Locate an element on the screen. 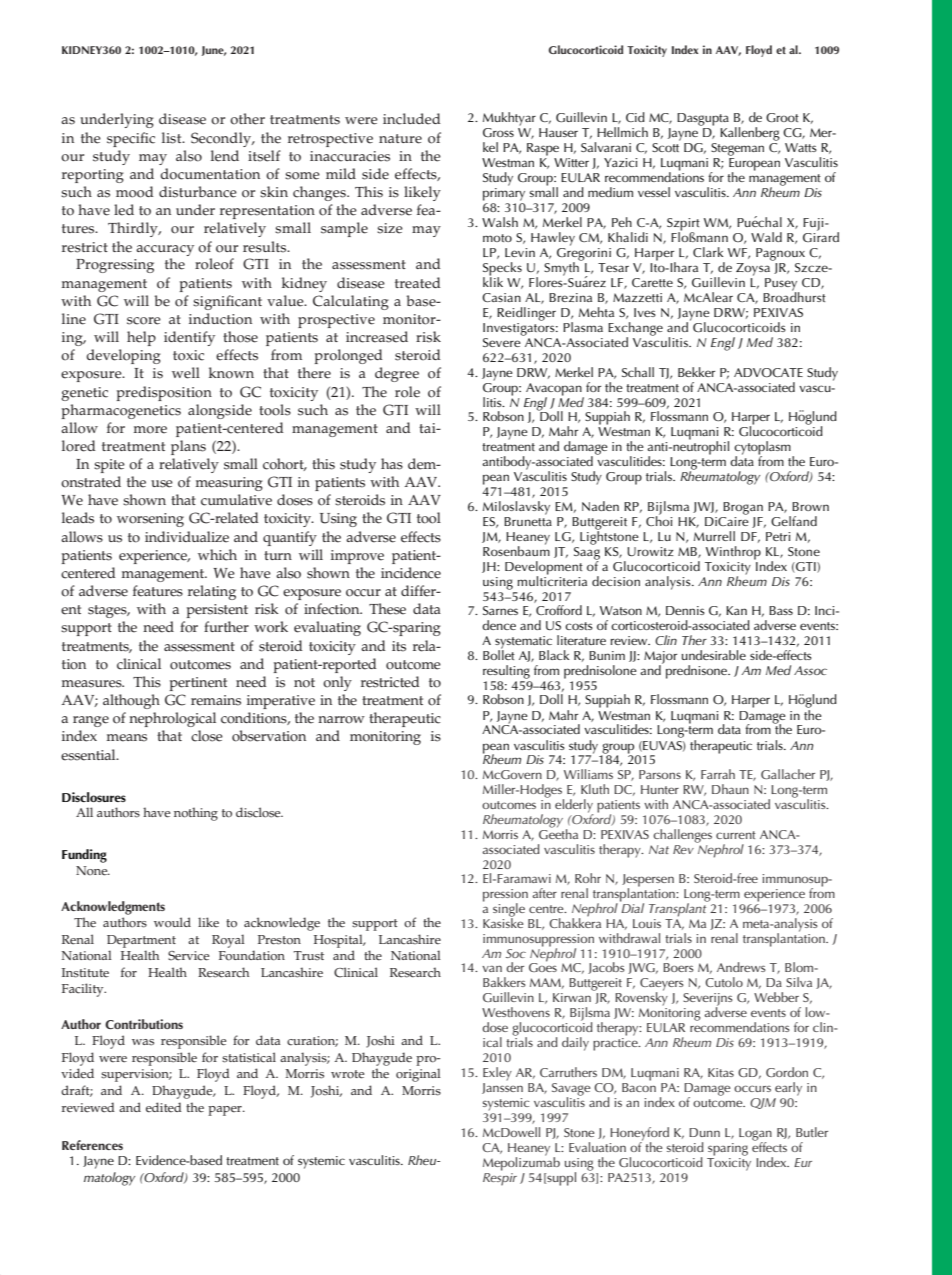 The image size is (952, 1275). Kan is located at coordinates (736, 610).
